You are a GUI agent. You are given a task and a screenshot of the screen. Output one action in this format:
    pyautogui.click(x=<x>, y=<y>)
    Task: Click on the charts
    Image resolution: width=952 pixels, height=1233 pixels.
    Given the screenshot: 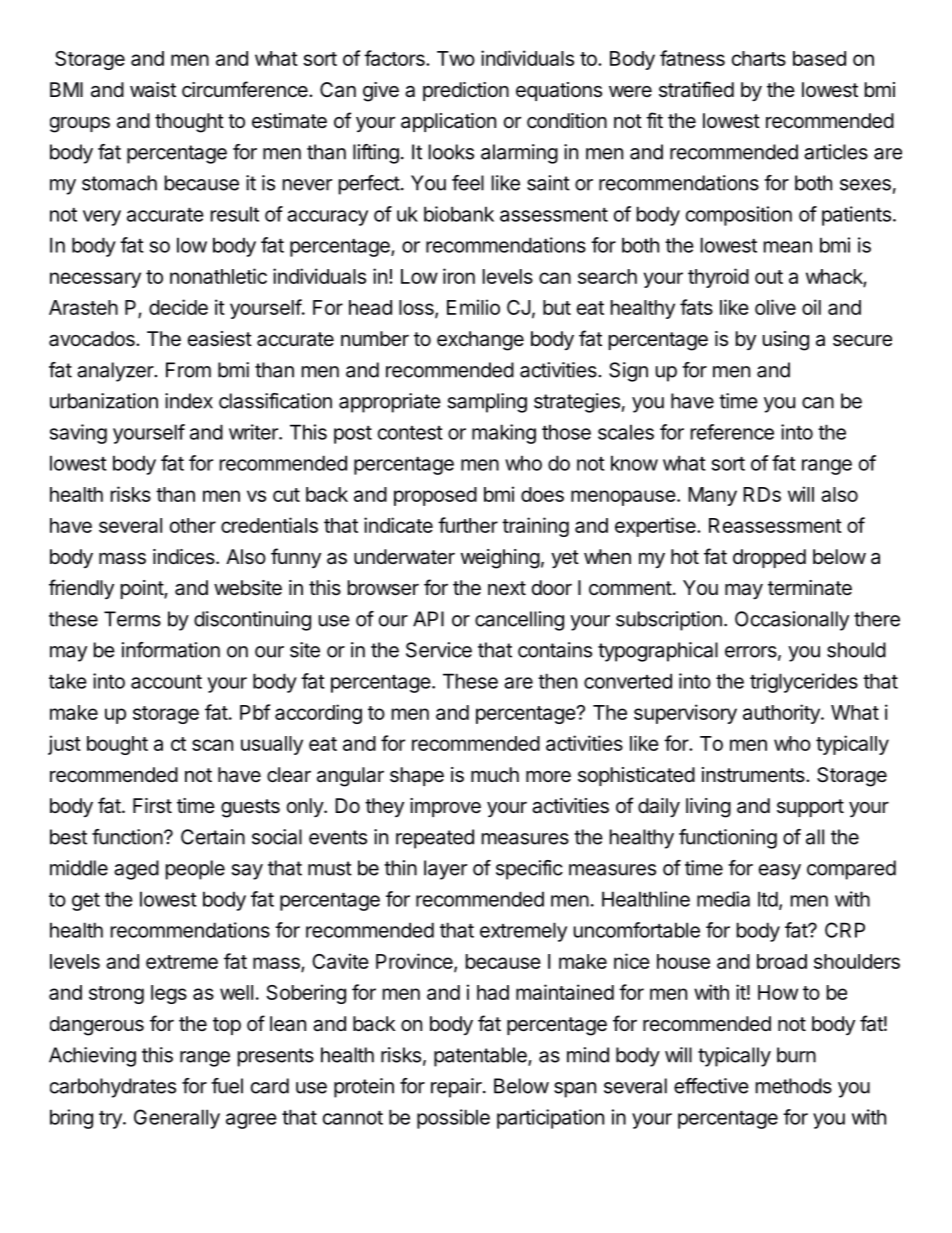 What is the action you would take?
    pyautogui.click(x=759, y=58)
